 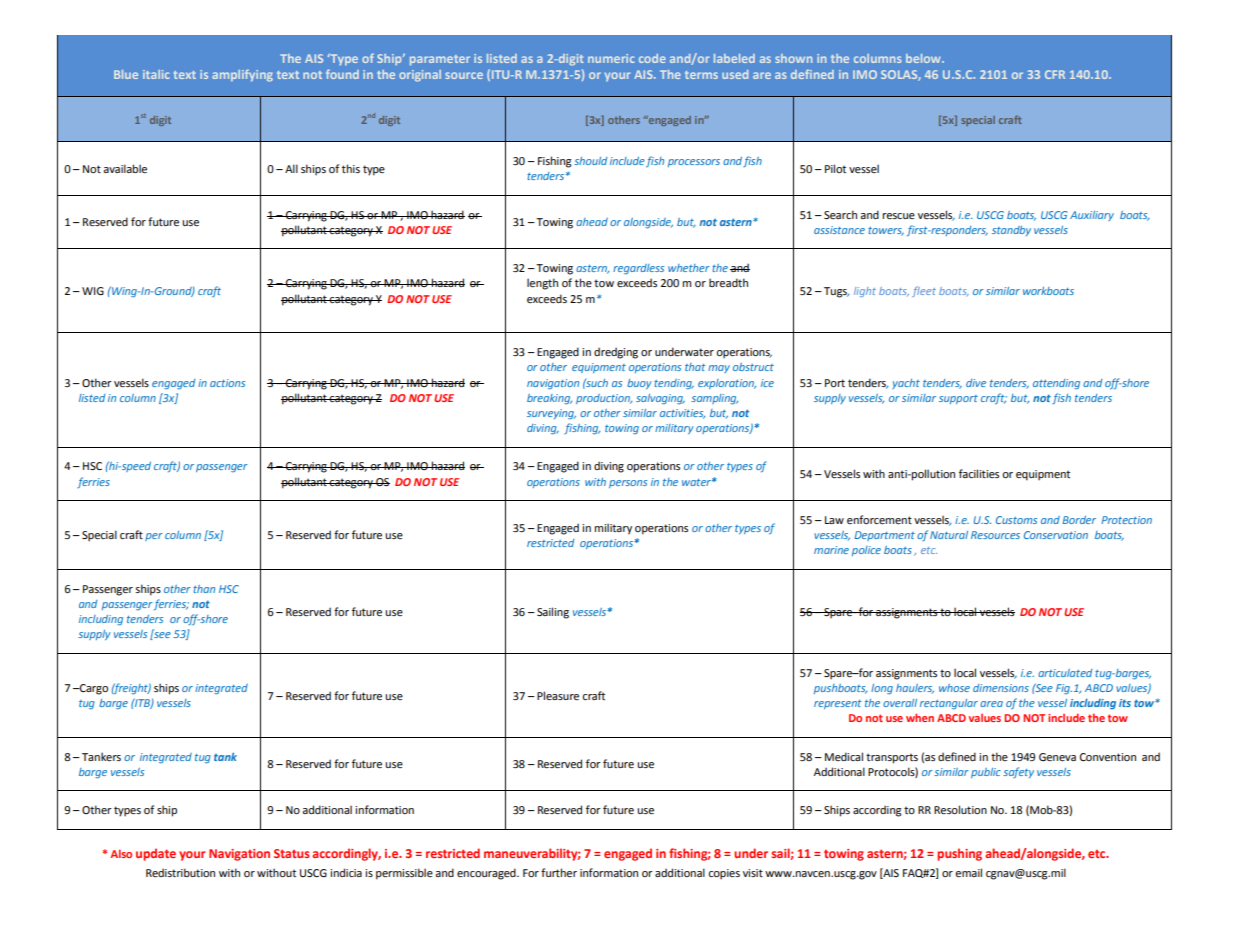 I want to click on numeric, so click(x=611, y=58).
